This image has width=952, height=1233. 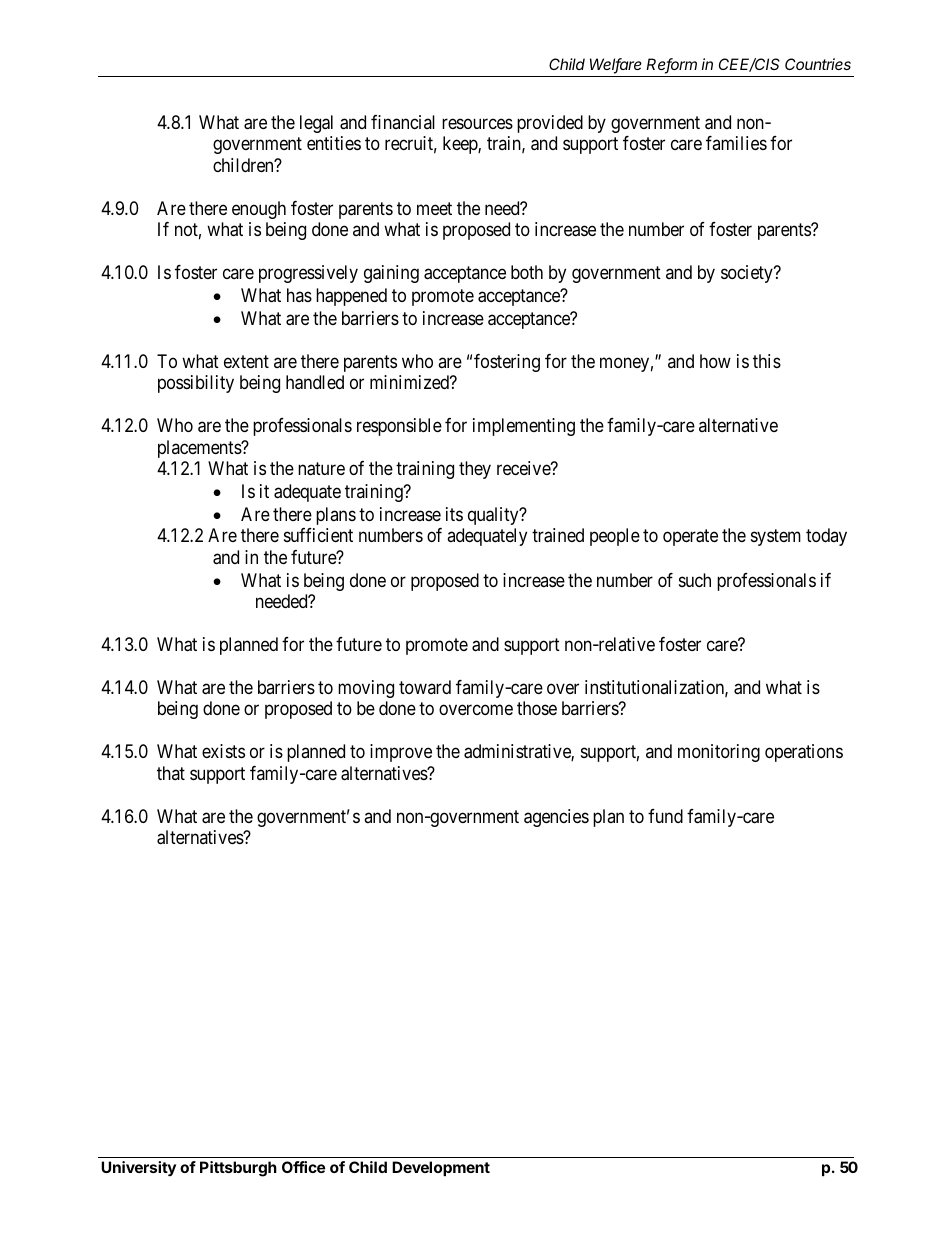 I want to click on sufficient, so click(x=318, y=535).
